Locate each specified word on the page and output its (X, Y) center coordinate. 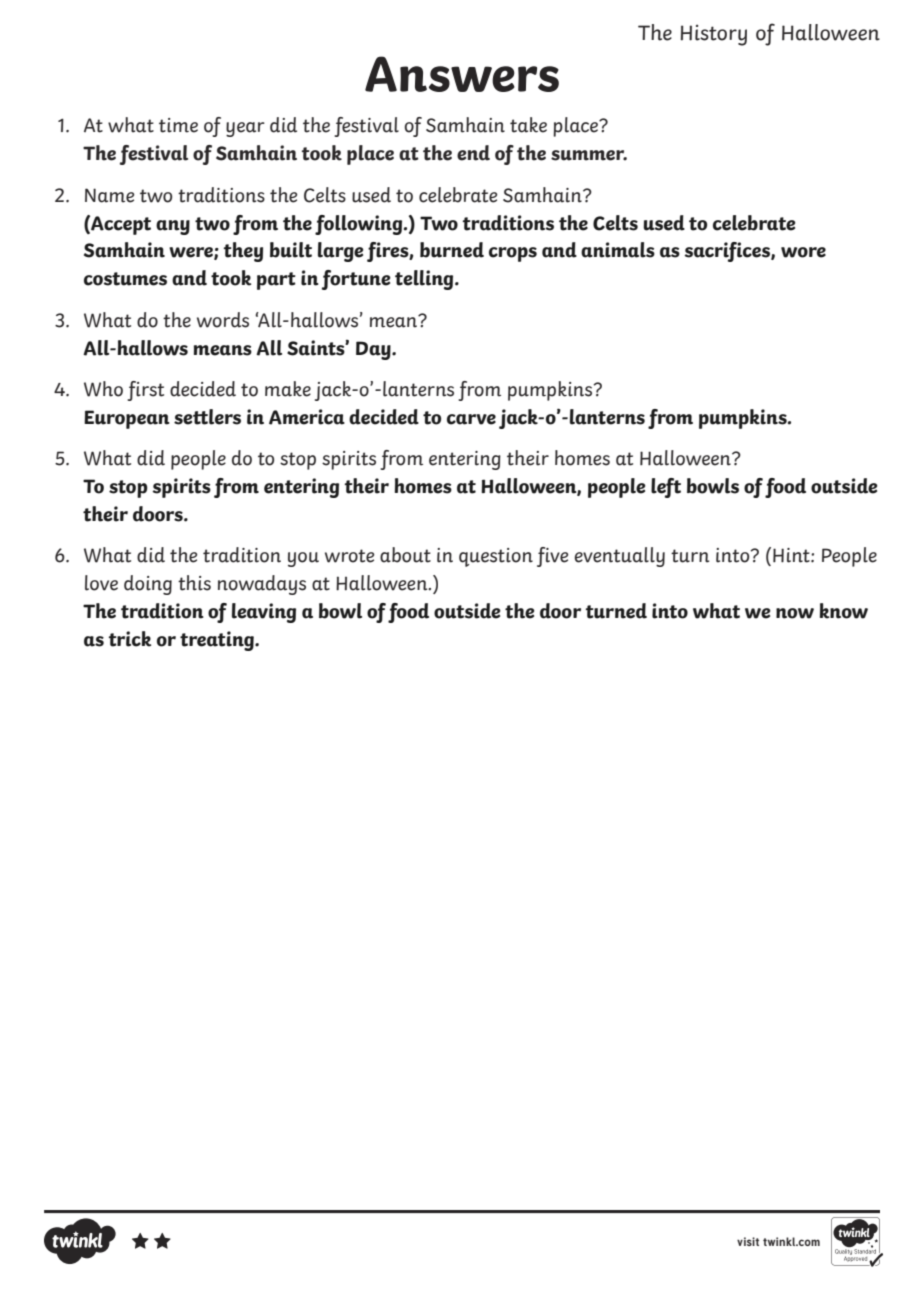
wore (803, 252)
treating (218, 641)
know (844, 611)
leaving (264, 613)
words (223, 320)
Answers (462, 74)
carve (471, 419)
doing (148, 585)
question (496, 557)
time (178, 125)
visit (748, 1241)
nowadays (262, 585)
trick (129, 639)
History (714, 35)
